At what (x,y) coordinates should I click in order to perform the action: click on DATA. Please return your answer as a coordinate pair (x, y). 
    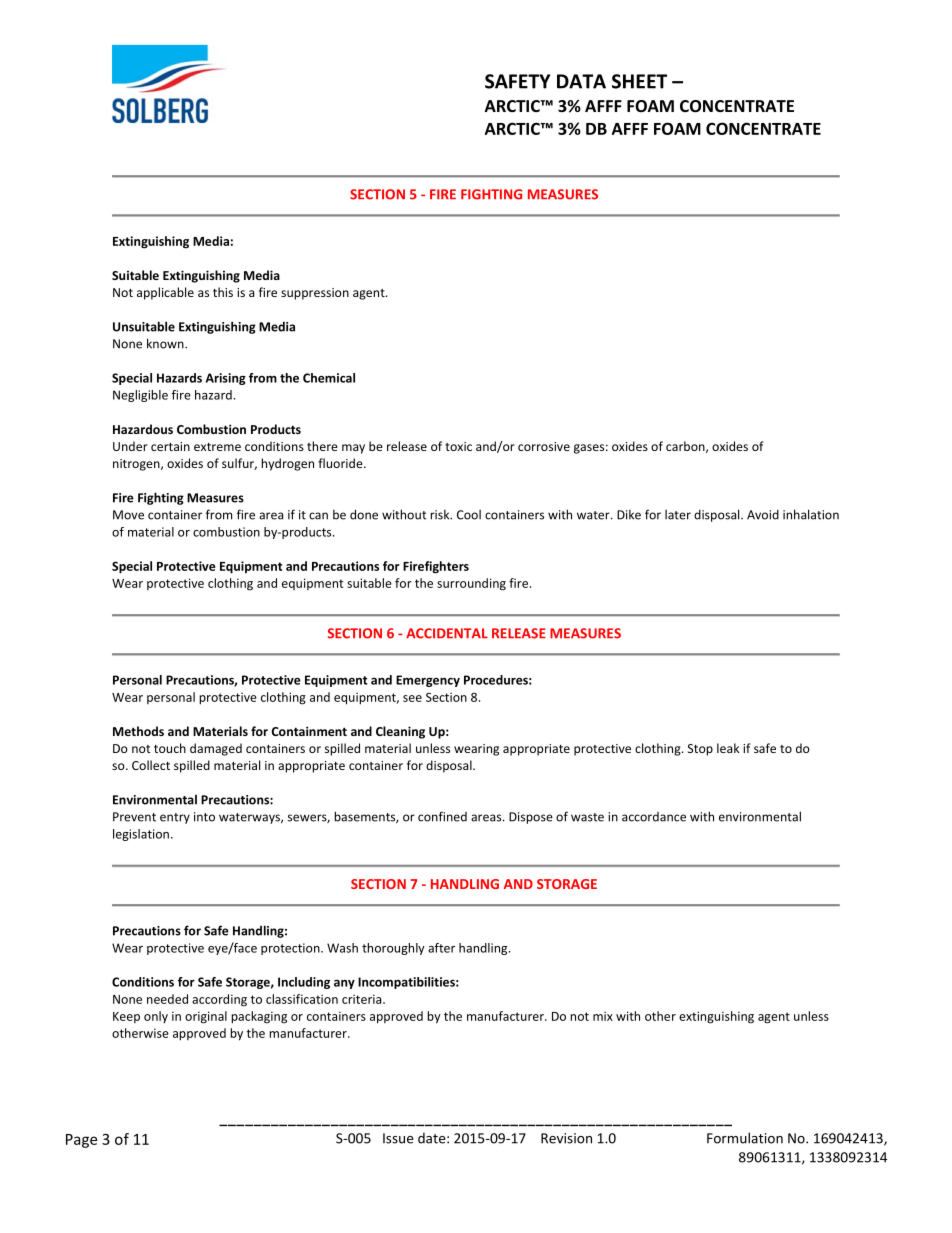
    Looking at the image, I should click on (581, 81).
